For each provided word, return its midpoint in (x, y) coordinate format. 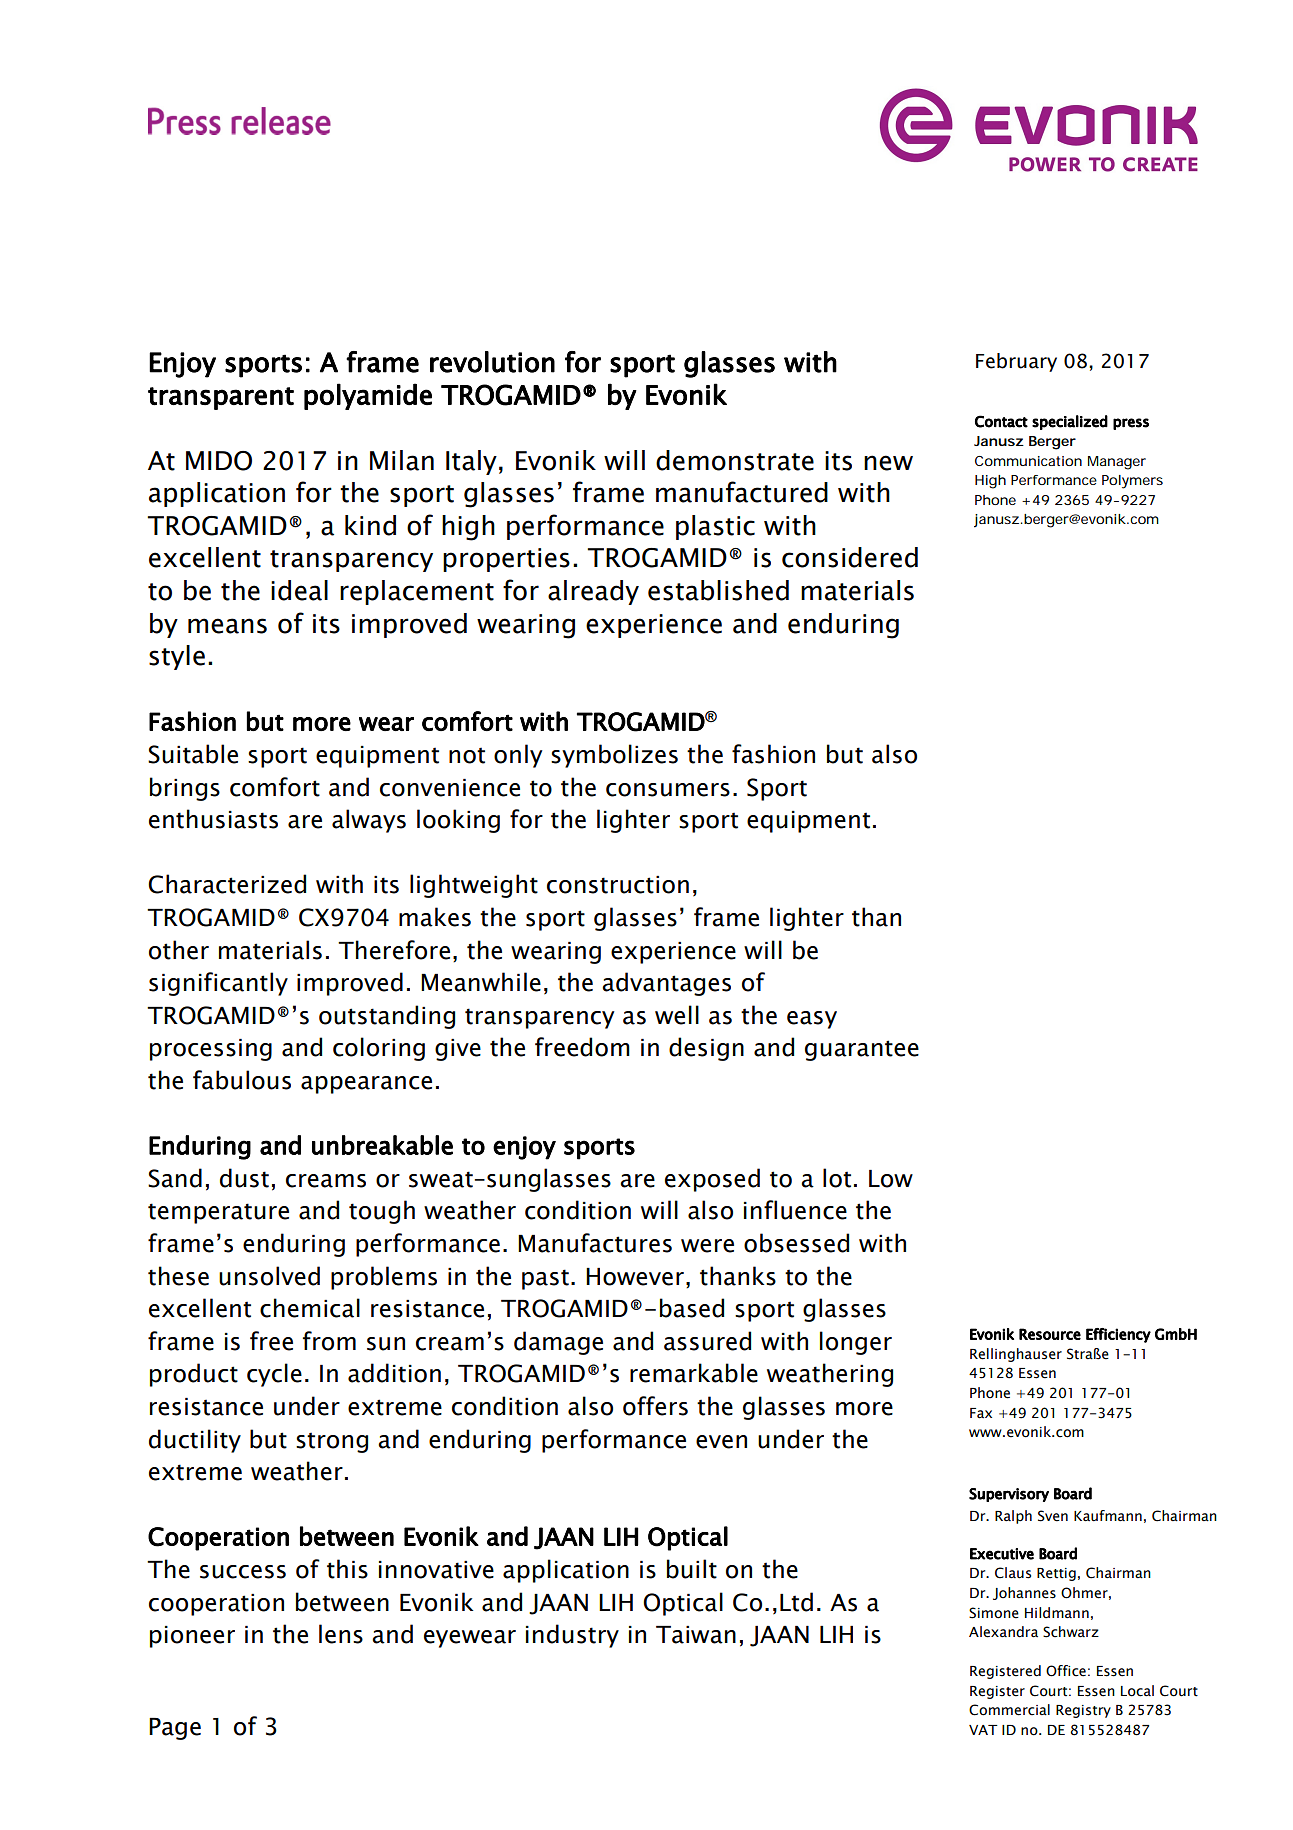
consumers (668, 790)
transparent (221, 398)
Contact (1001, 421)
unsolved (269, 1276)
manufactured (742, 492)
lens (341, 1634)
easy (812, 1020)
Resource (1050, 1334)
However (635, 1277)
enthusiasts (213, 819)
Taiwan (696, 1635)
